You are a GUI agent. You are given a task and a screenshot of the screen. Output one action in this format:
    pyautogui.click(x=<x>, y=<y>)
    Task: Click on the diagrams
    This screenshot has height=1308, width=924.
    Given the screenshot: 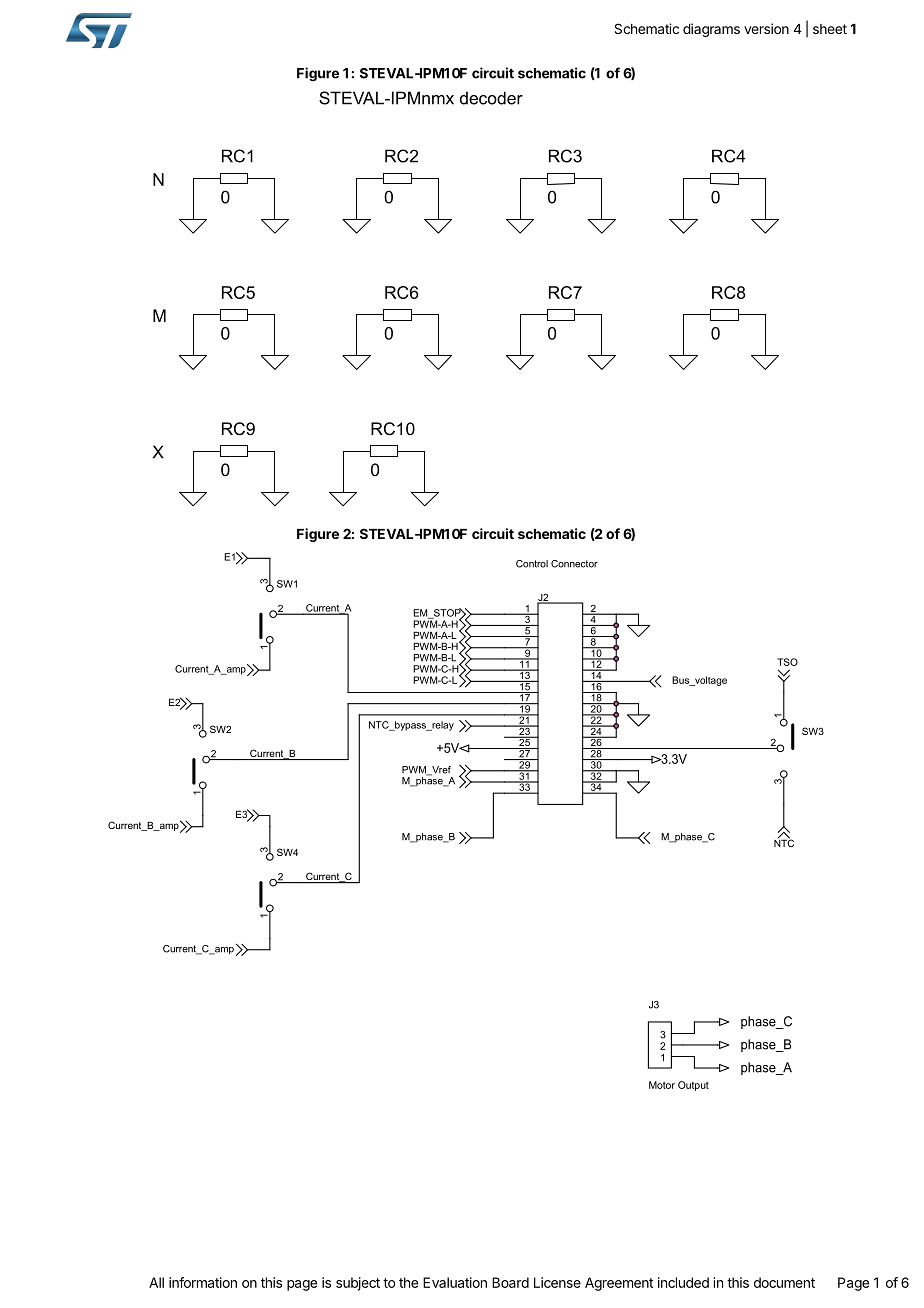 What is the action you would take?
    pyautogui.click(x=711, y=30)
